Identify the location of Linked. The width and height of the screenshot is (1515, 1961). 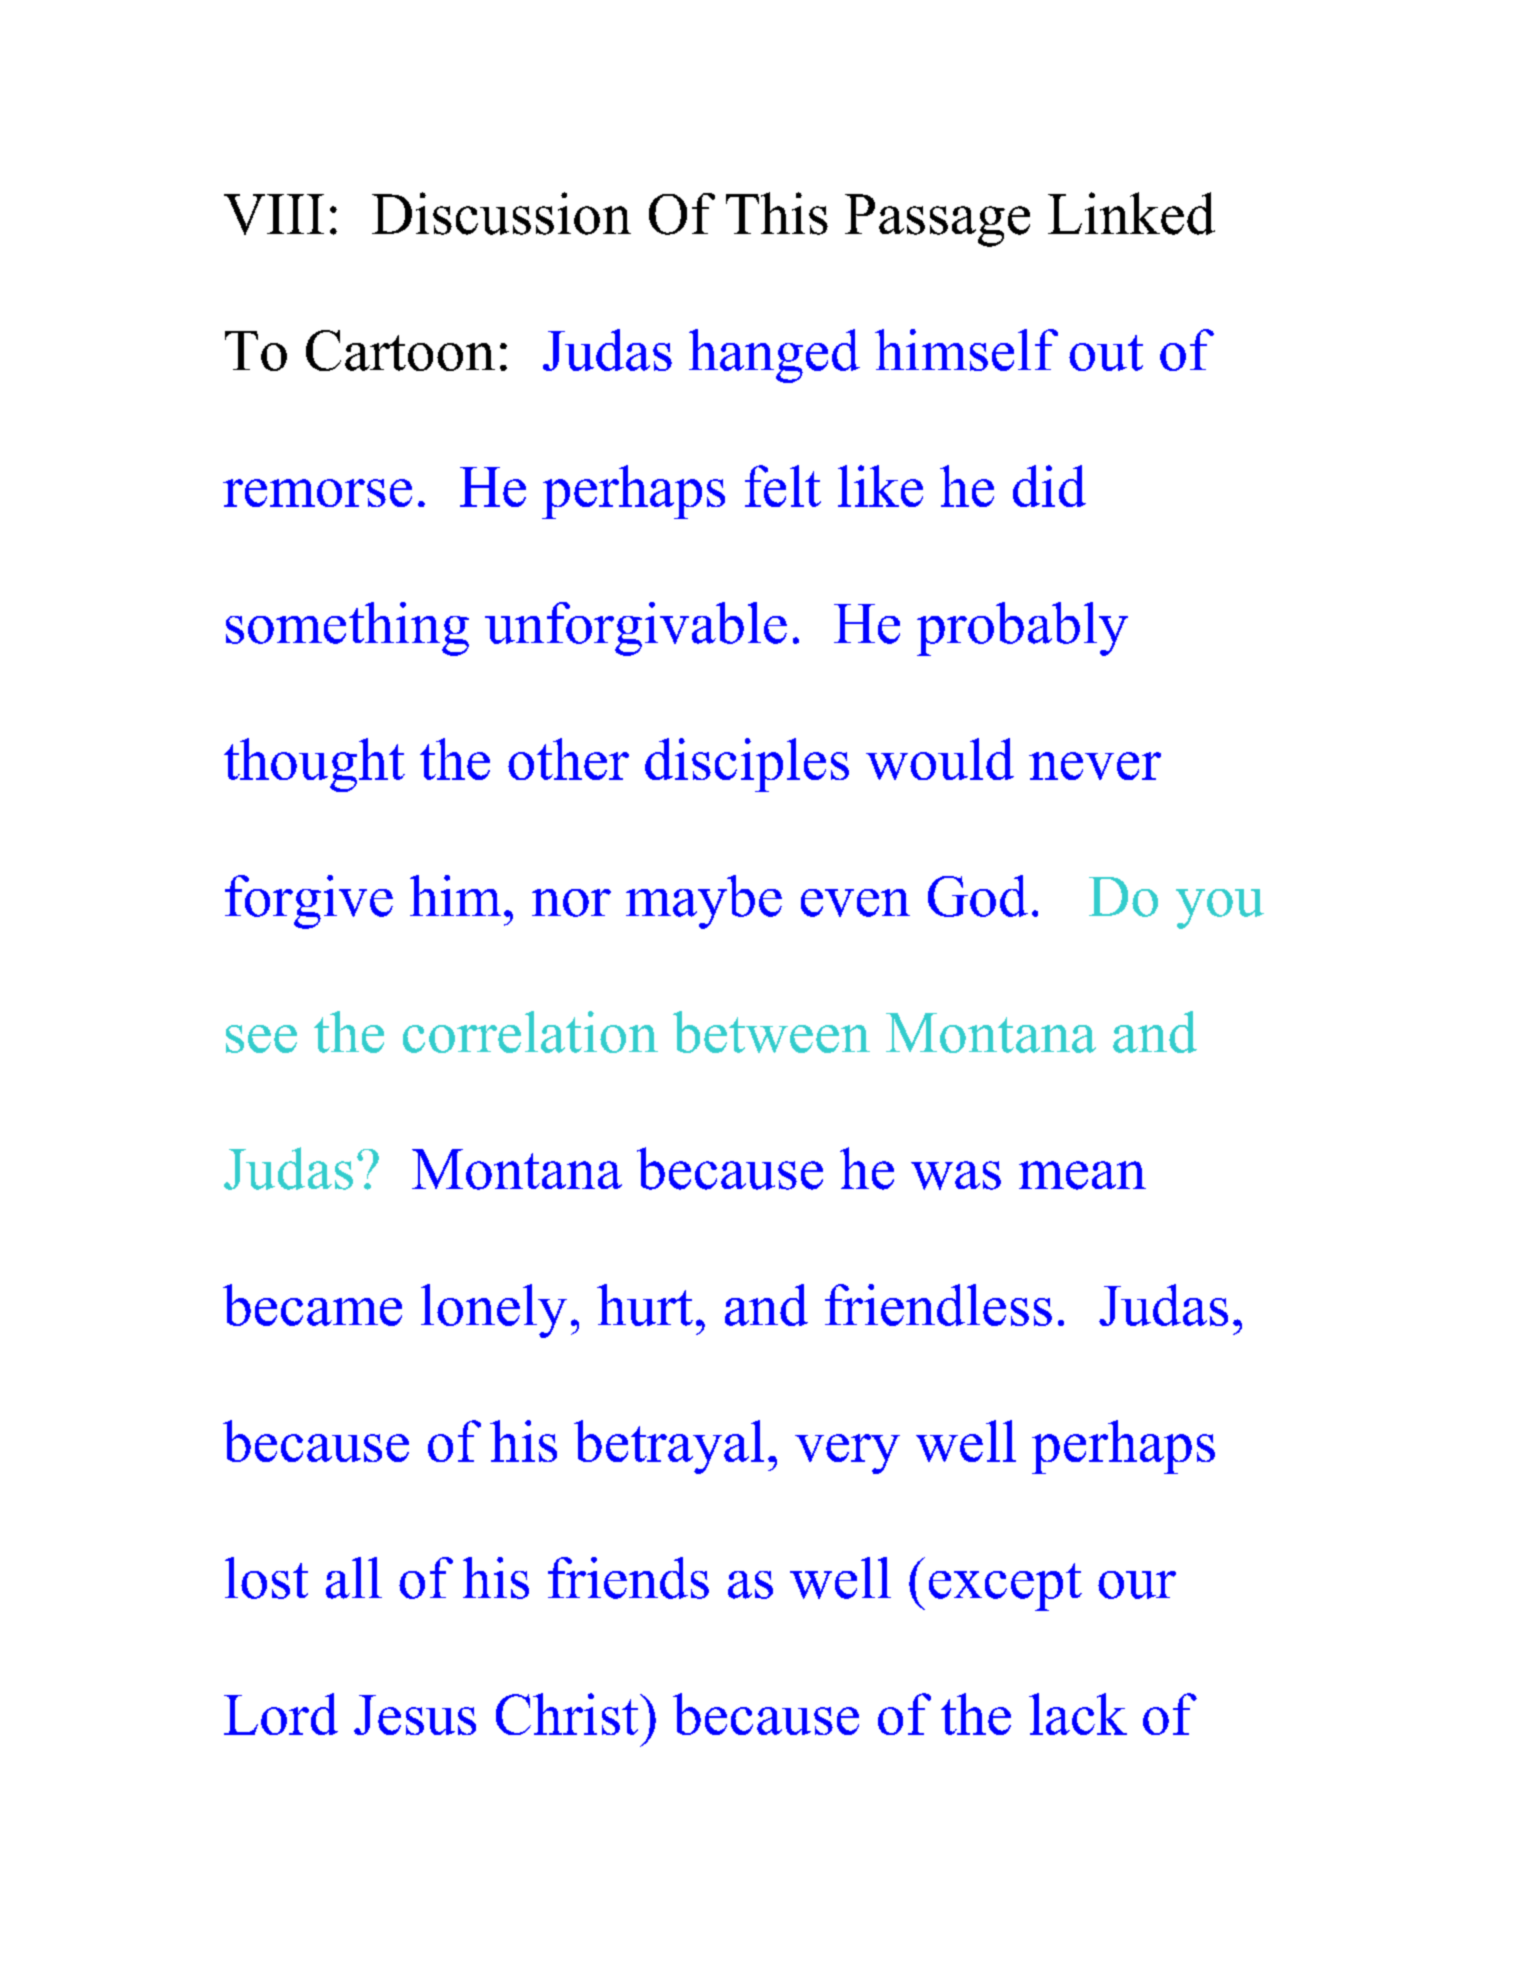
(1131, 213).
